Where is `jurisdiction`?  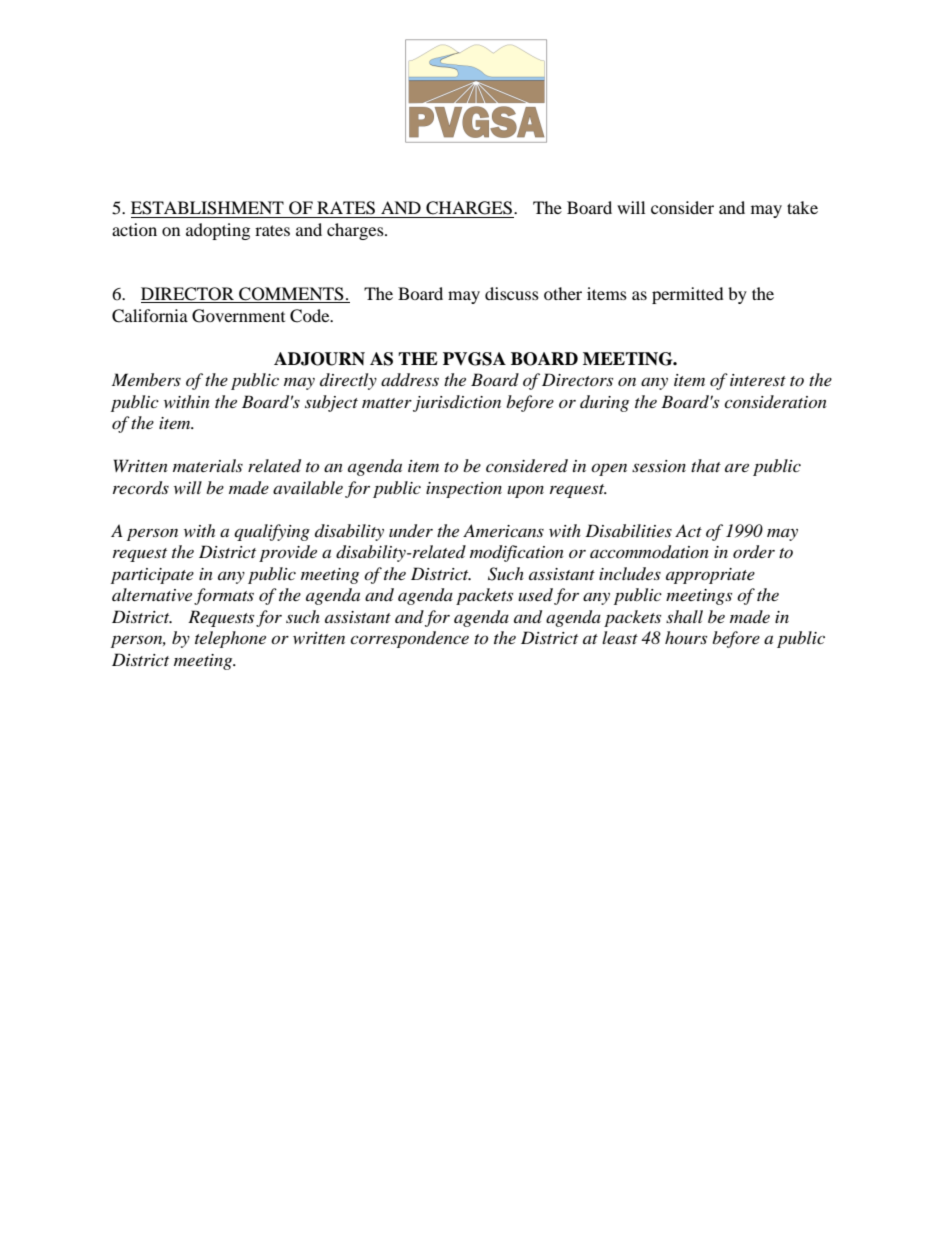 jurisdiction is located at coordinates (457, 403).
